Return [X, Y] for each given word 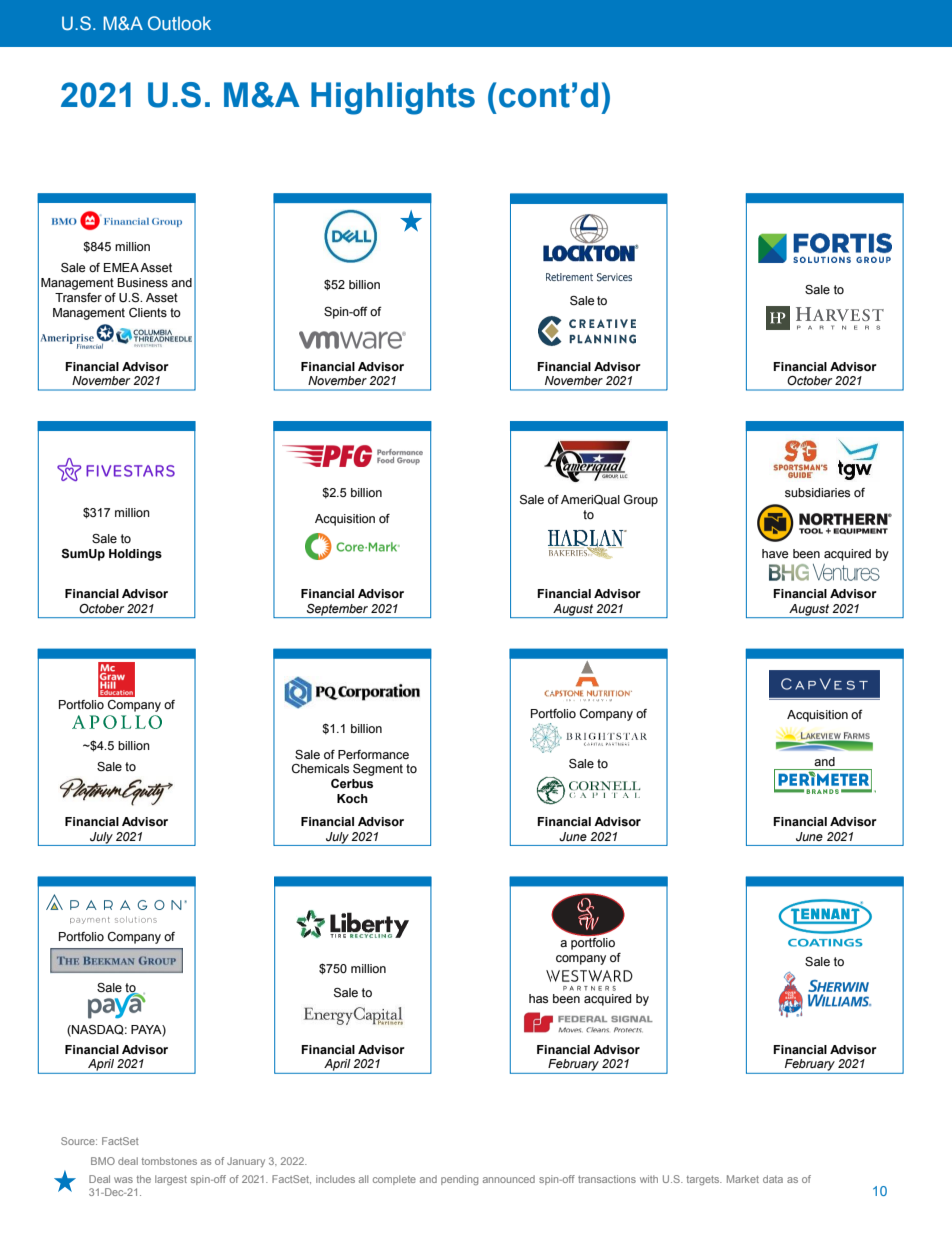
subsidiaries [817, 493]
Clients [148, 313]
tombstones [169, 1161]
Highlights [393, 98]
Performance [373, 755]
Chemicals [320, 769]
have [775, 553]
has [538, 999]
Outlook [179, 23]
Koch [352, 798]
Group [641, 501]
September [337, 611]
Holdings [135, 555]
